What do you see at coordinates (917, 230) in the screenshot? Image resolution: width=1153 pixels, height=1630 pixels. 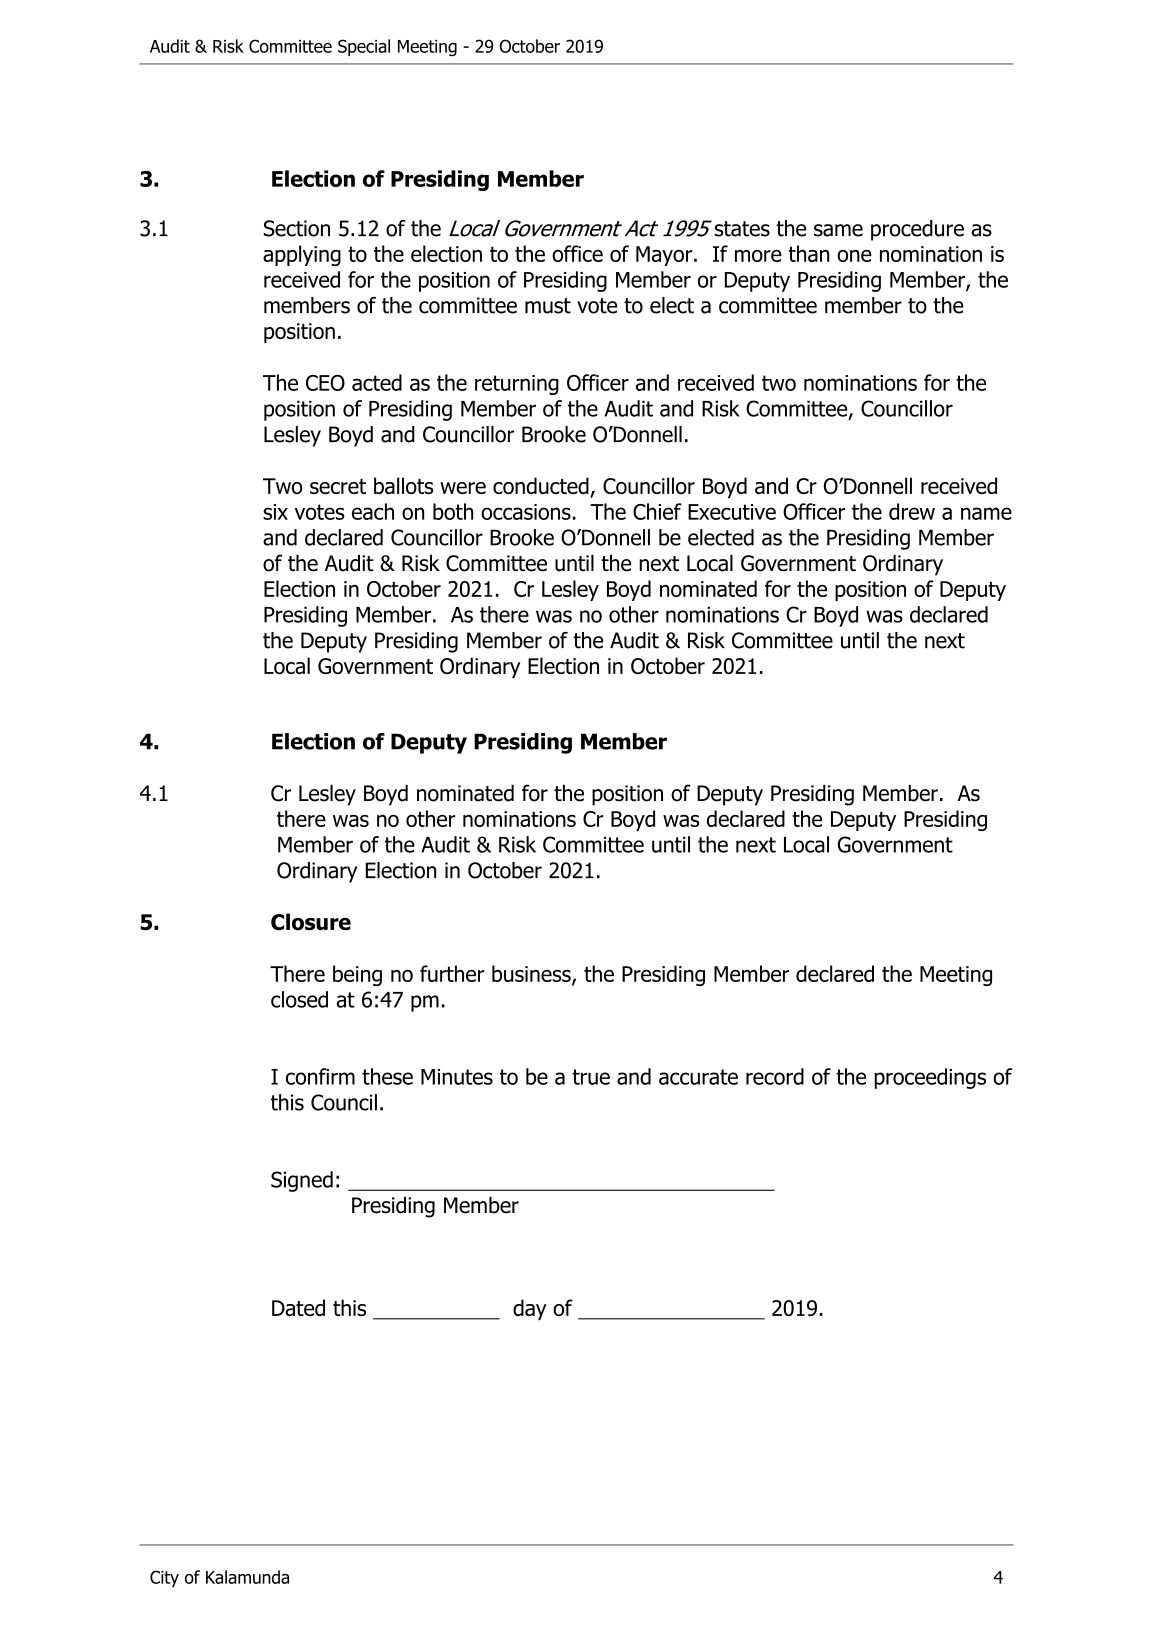 I see `procedure` at bounding box center [917, 230].
